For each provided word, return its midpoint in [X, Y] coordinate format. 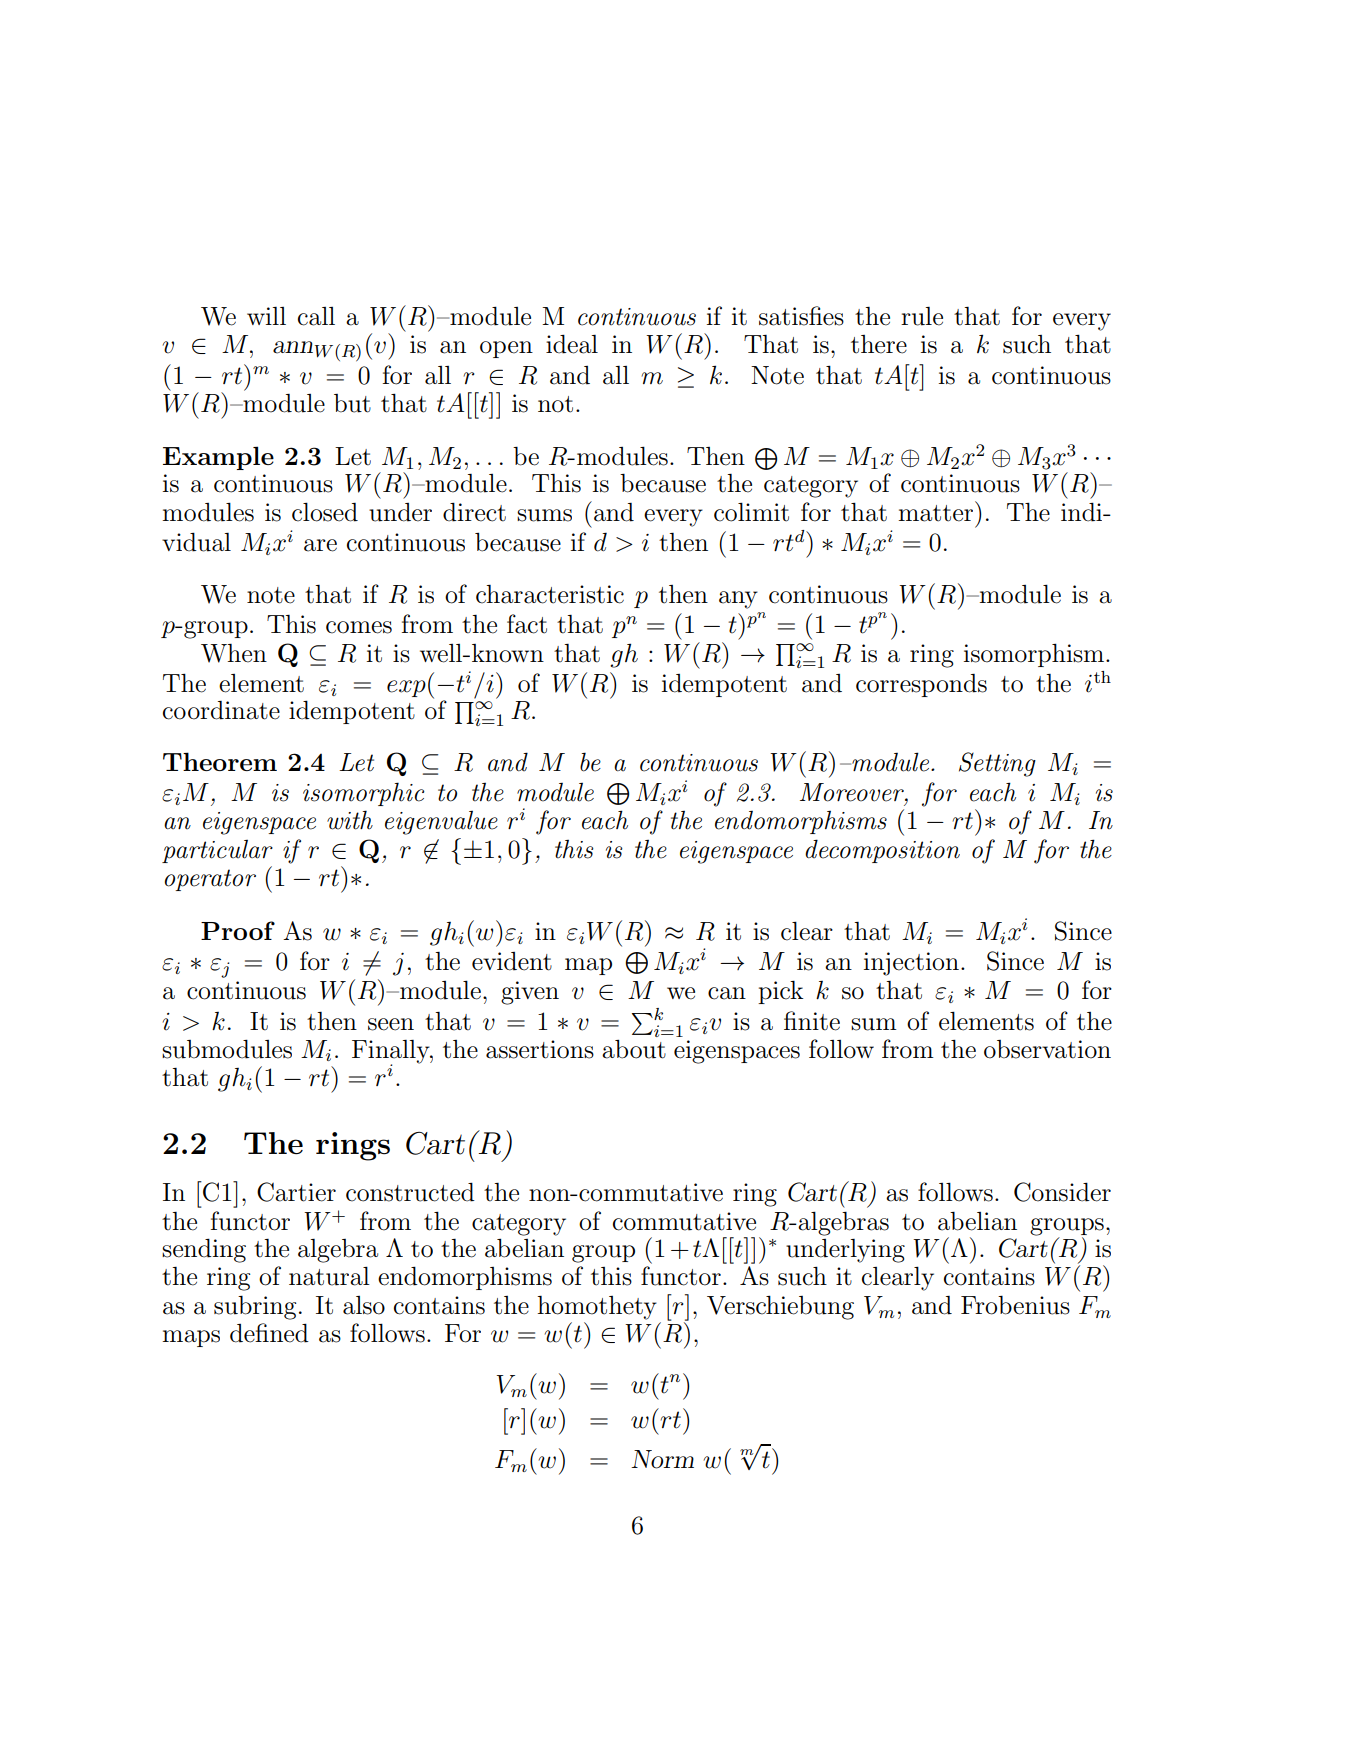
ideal [572, 344]
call [316, 316]
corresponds [921, 685]
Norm [662, 1459]
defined [269, 1333]
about [634, 1049]
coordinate [221, 710]
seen [391, 1024]
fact [527, 624]
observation [1047, 1049]
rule [922, 316]
